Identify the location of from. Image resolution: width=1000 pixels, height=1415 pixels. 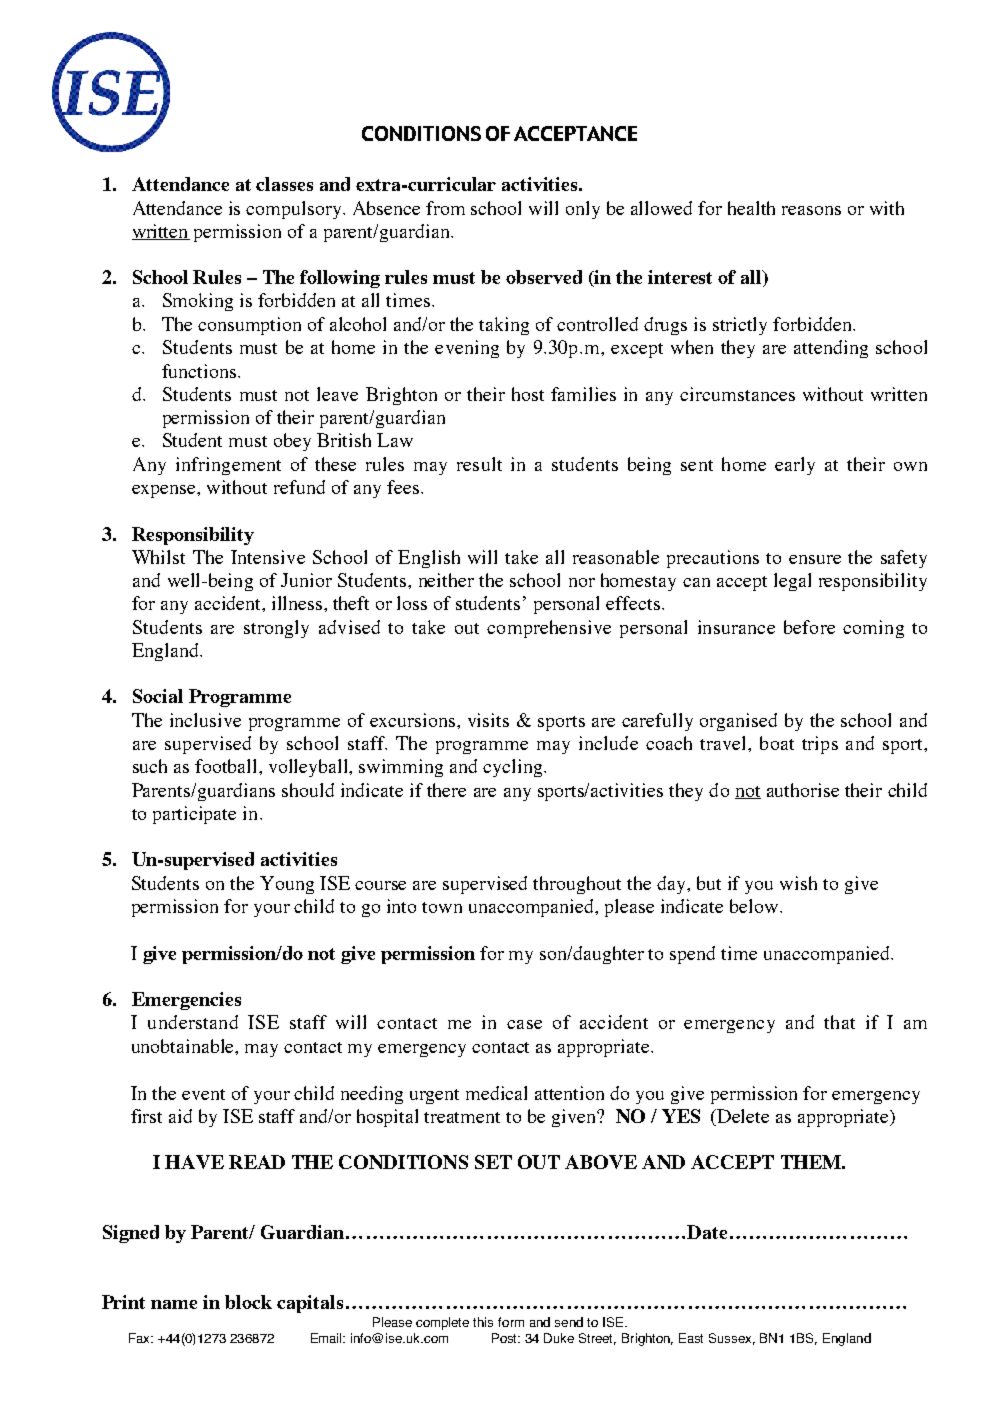
(445, 208).
